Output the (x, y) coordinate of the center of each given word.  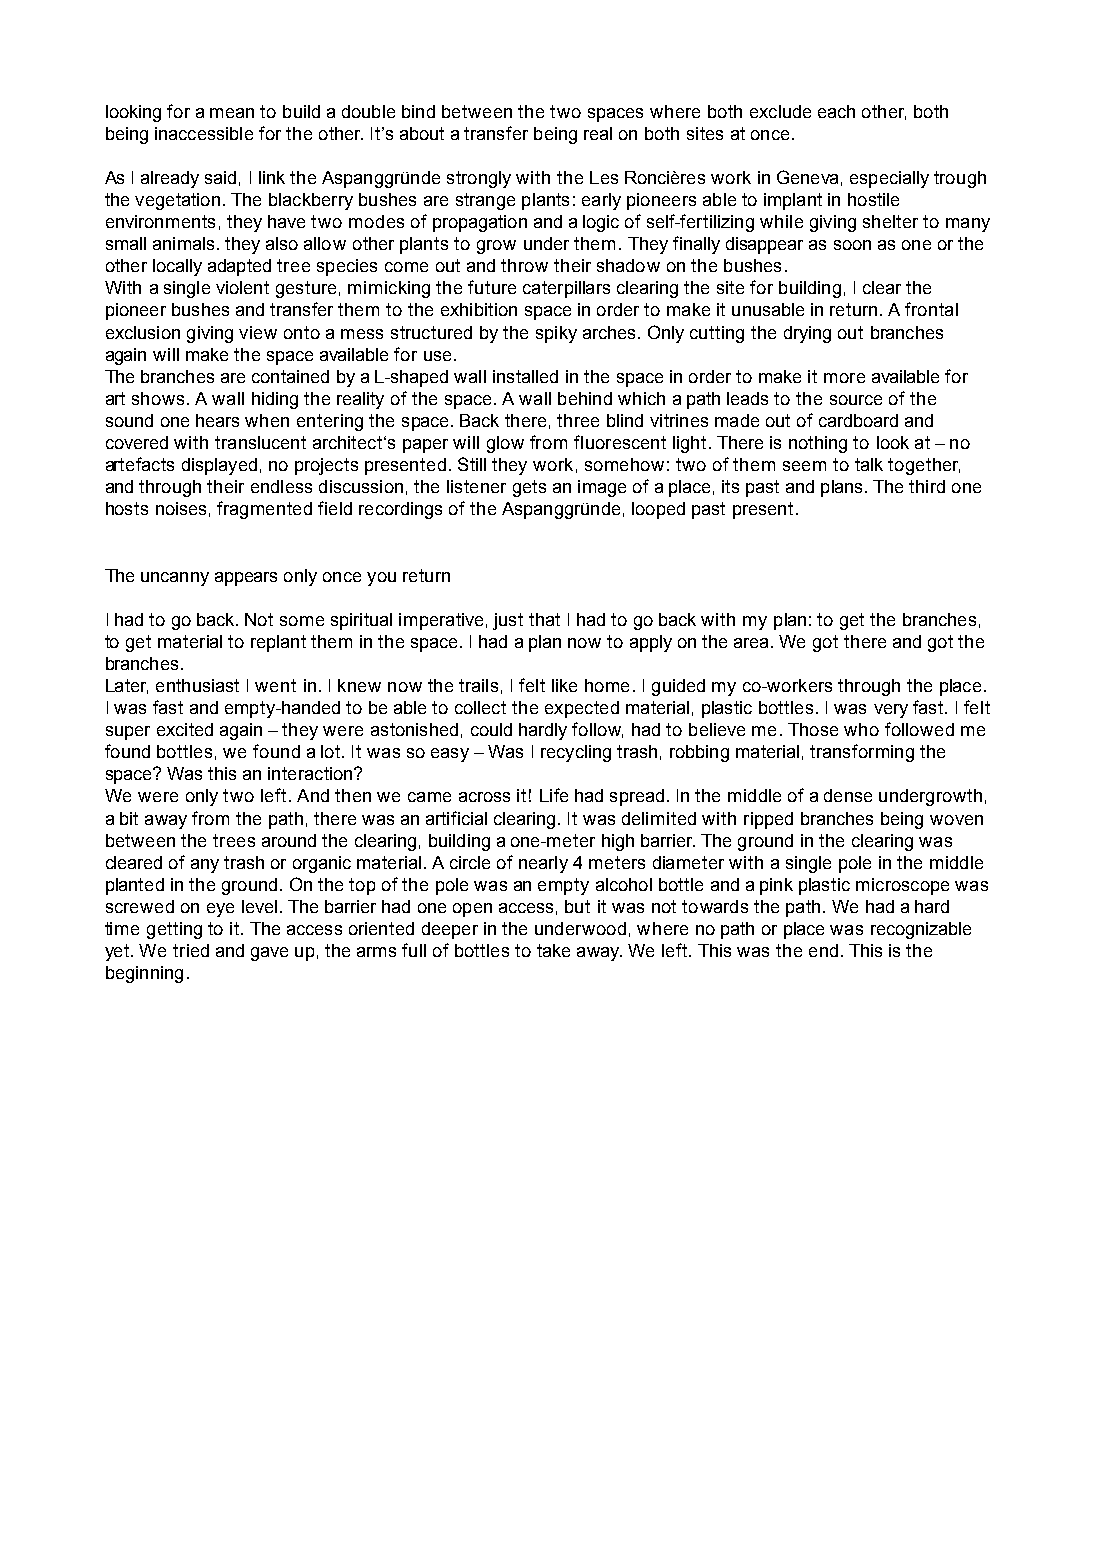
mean (232, 113)
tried (191, 950)
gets (529, 488)
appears (246, 579)
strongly (479, 179)
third (927, 486)
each (836, 111)
